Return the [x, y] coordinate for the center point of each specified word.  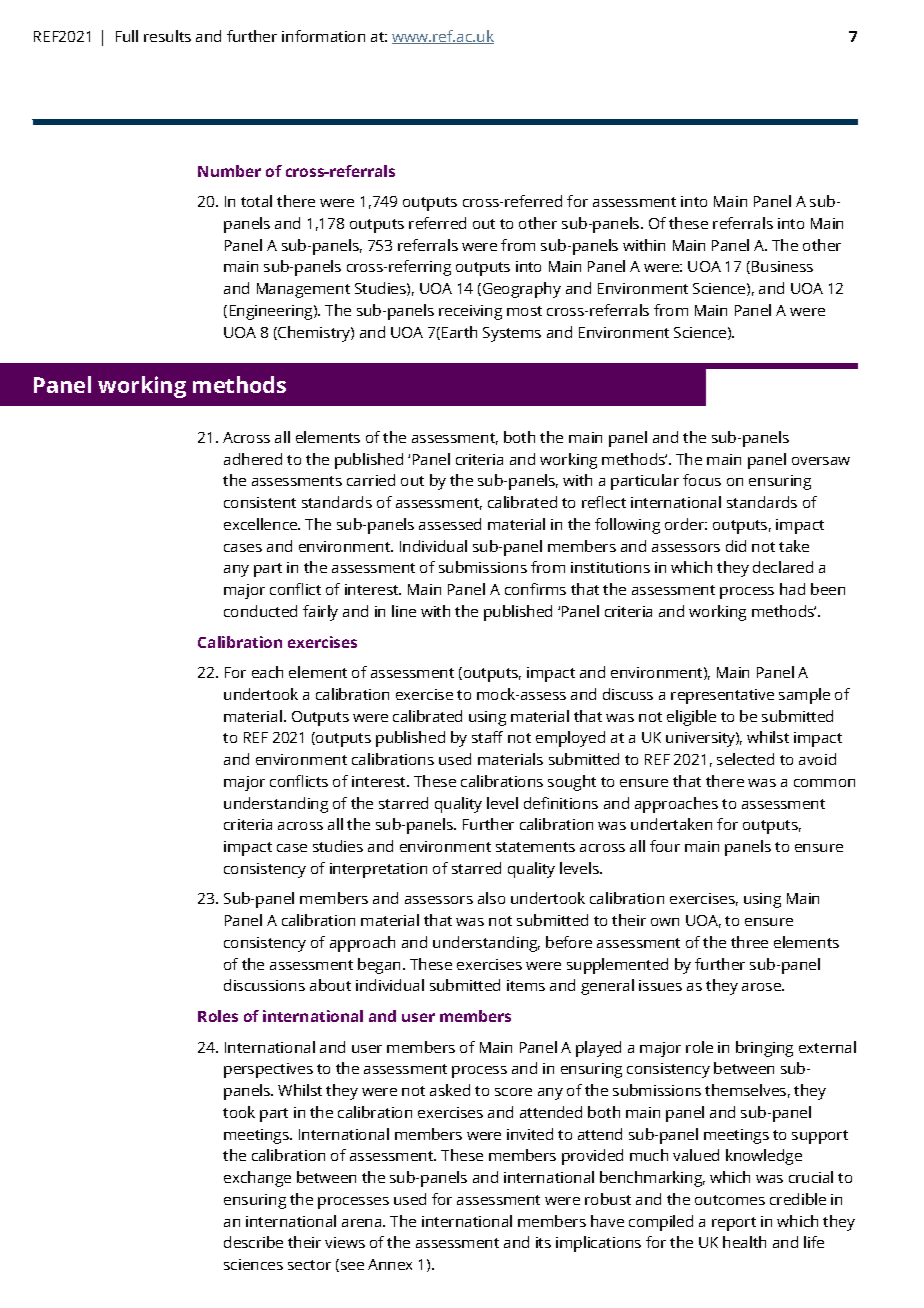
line [404, 611]
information [323, 36]
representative [722, 696]
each [267, 672]
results [167, 36]
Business [782, 266]
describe [253, 1242]
